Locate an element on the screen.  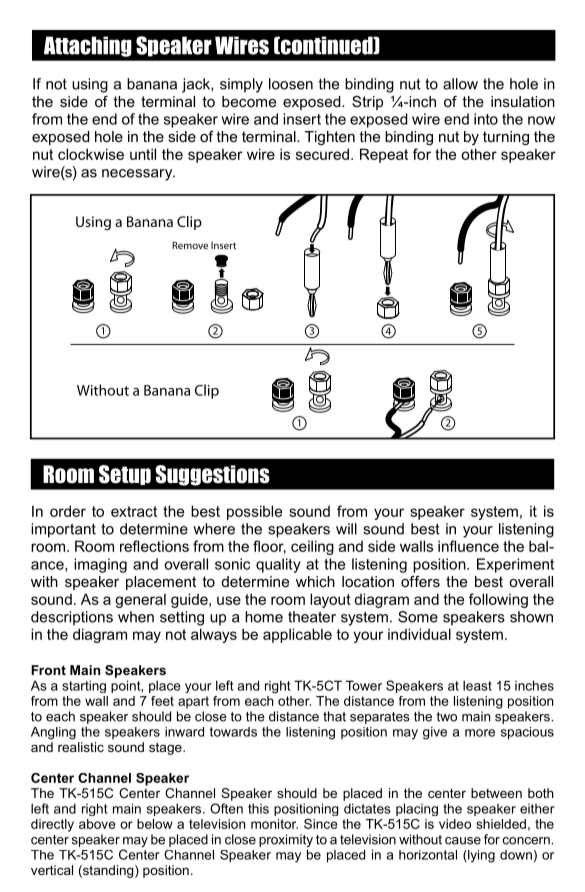
above is located at coordinates (97, 824).
